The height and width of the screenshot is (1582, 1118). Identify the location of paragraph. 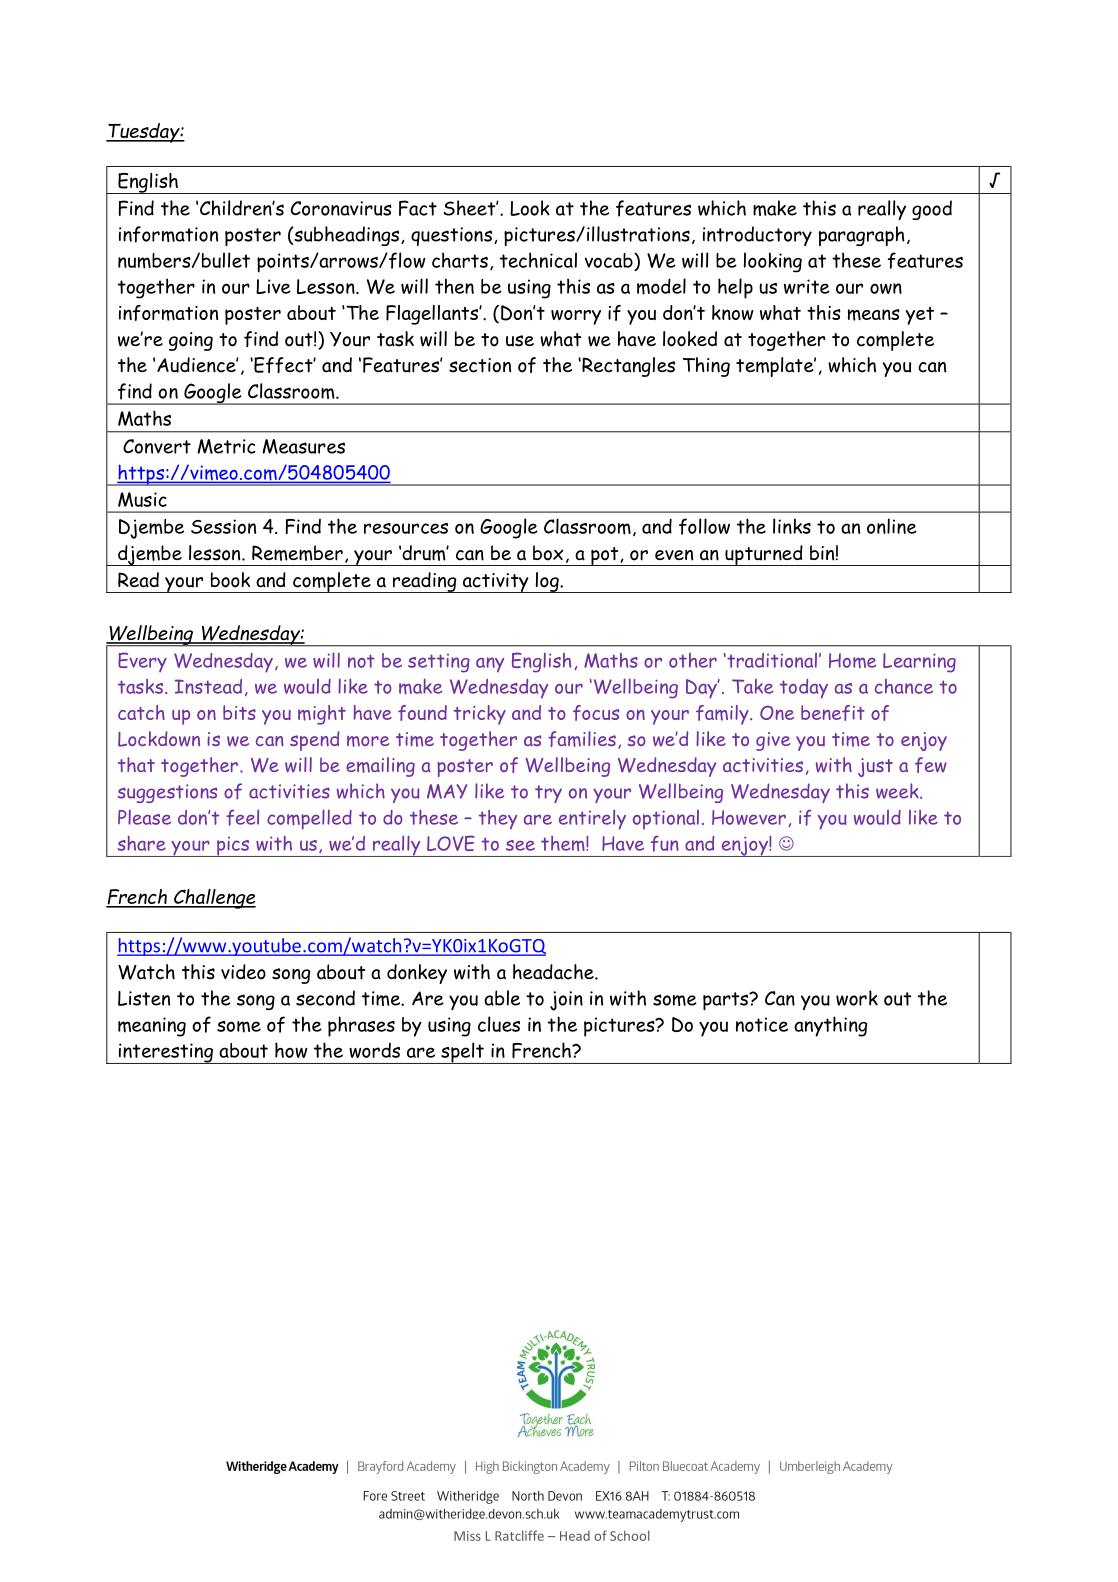
(862, 236).
